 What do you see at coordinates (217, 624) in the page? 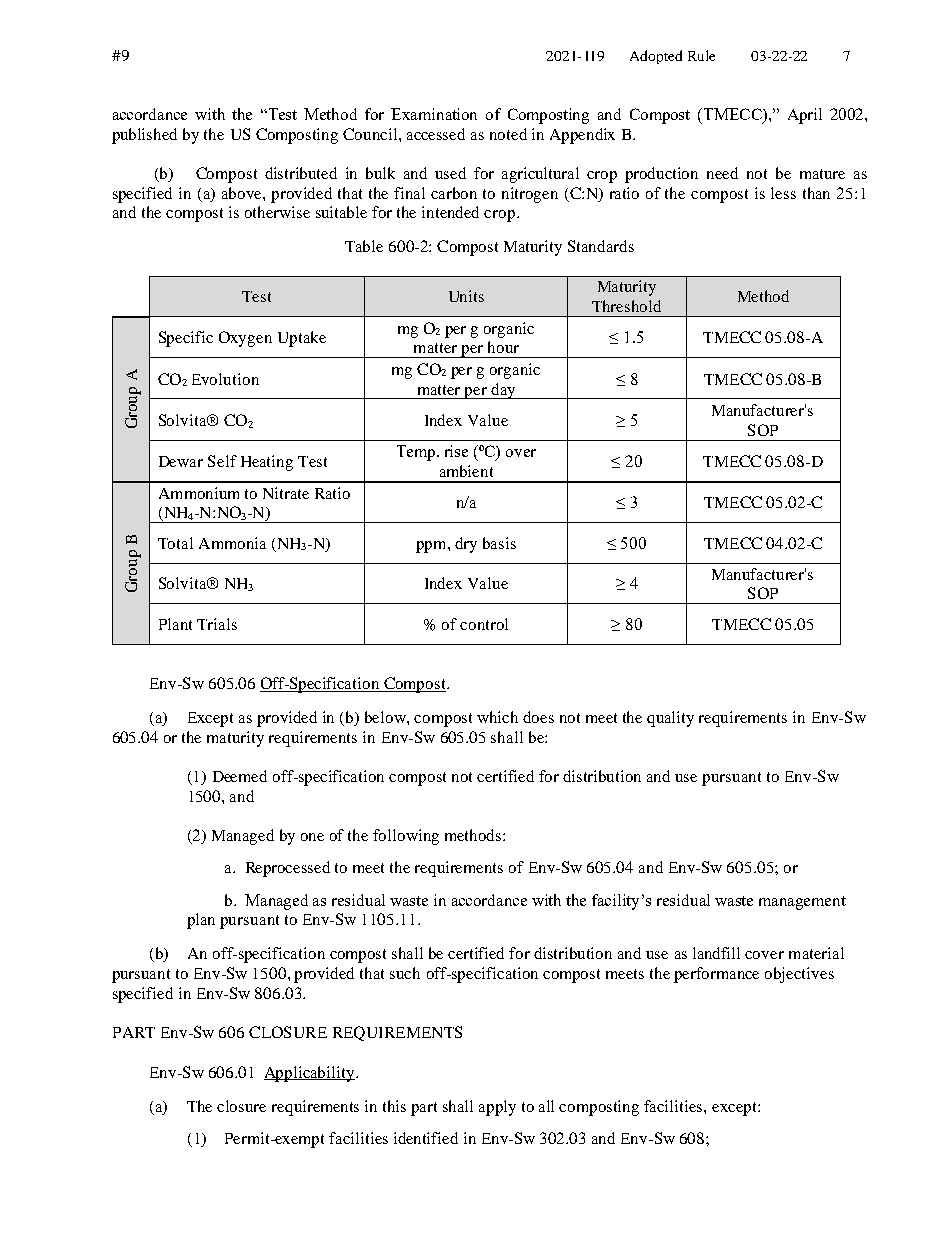
I see `Trials` at bounding box center [217, 624].
